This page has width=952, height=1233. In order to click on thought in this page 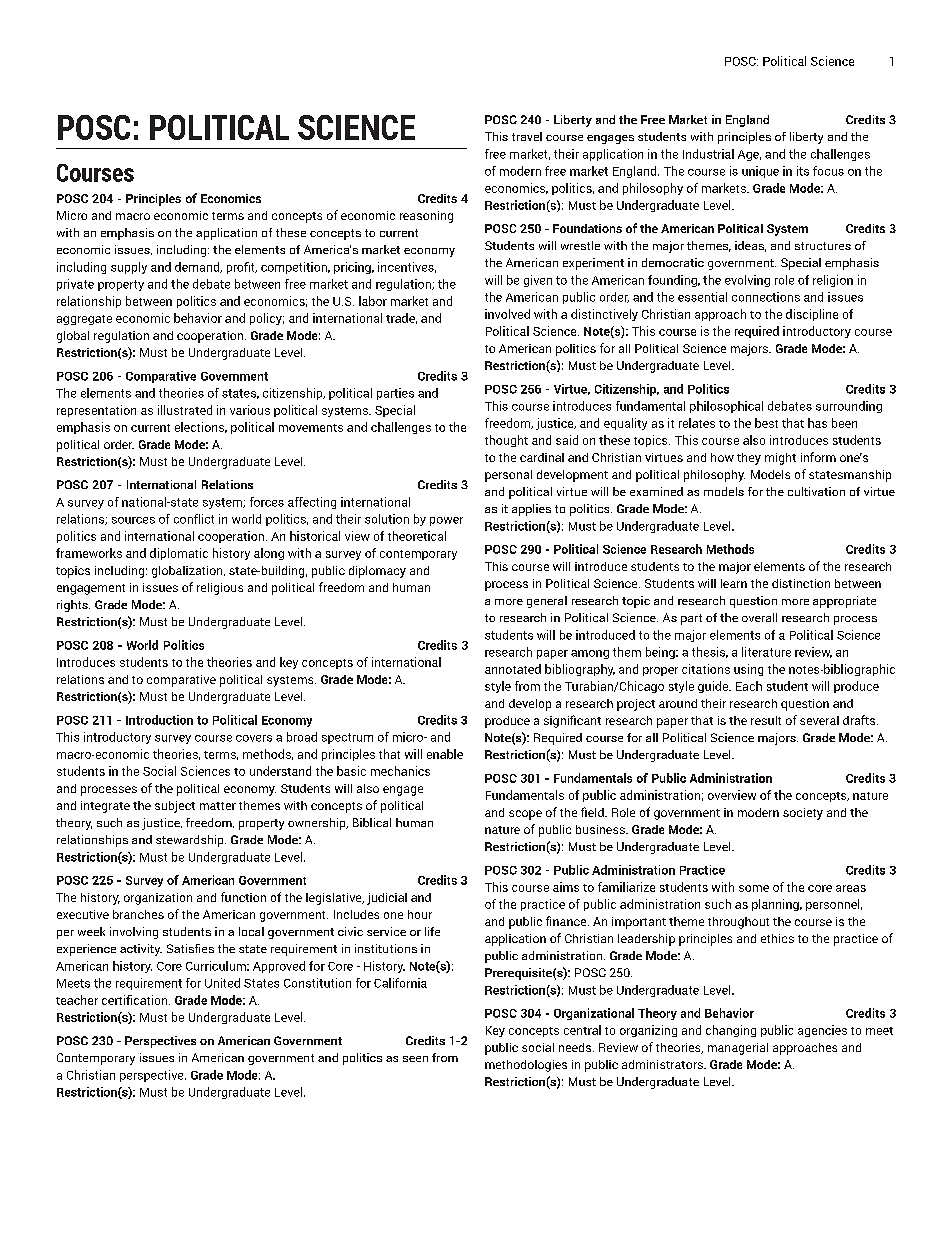, I will do `click(506, 441)`.
